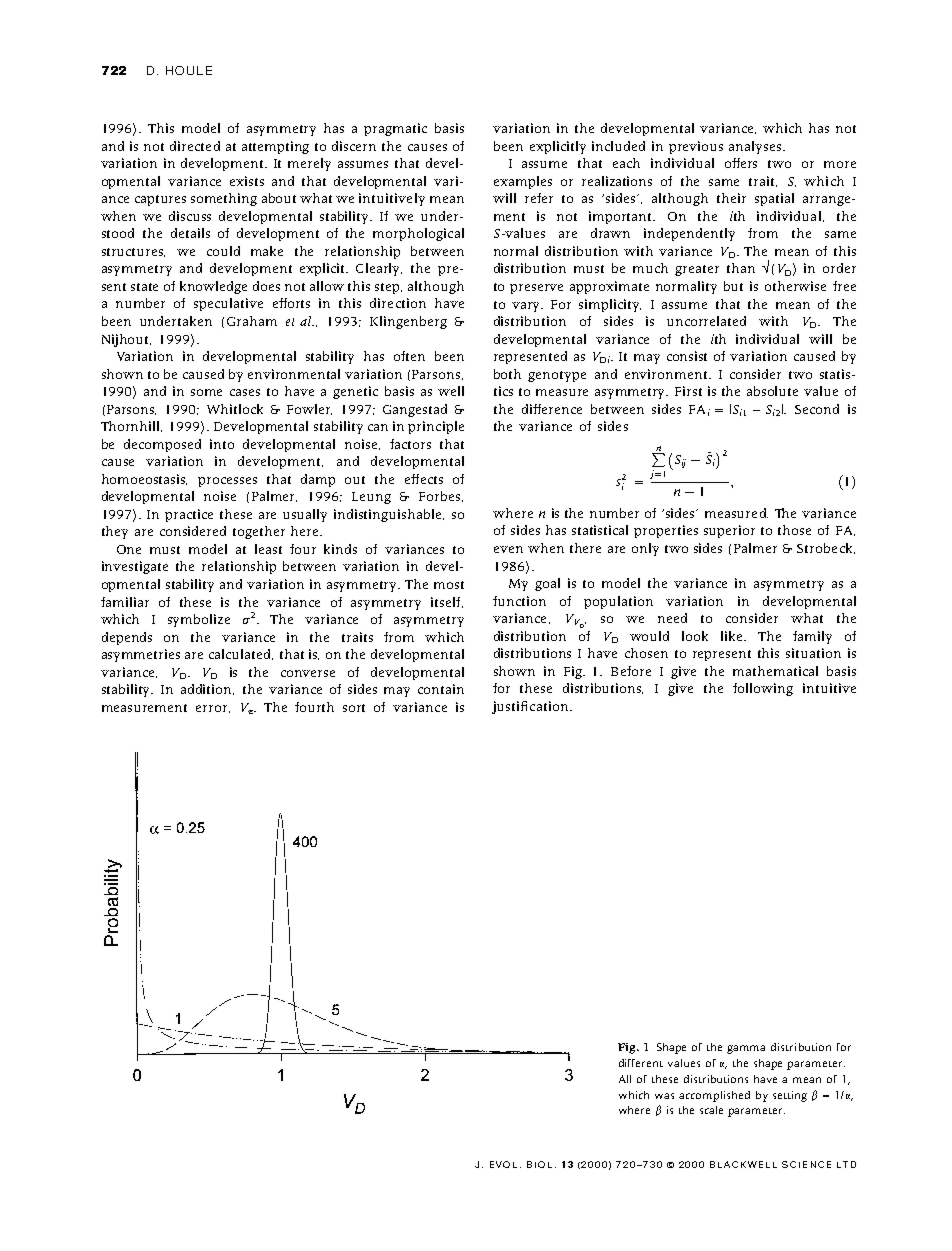 The image size is (952, 1251). What do you see at coordinates (539, 1164) in the document?
I see `BIOL` at bounding box center [539, 1164].
